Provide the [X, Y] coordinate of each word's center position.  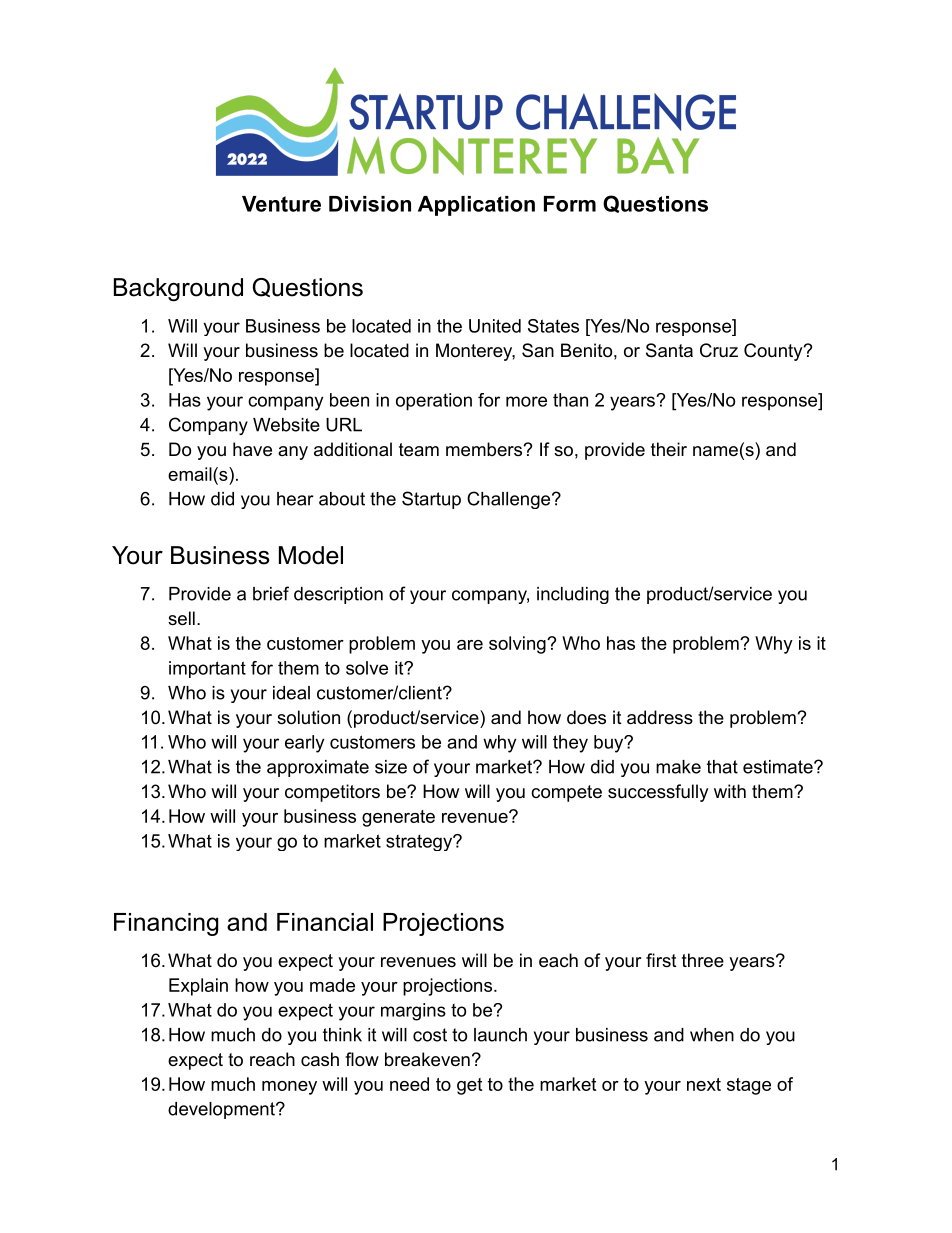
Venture [281, 204]
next [704, 1084]
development [222, 1110]
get [469, 1086]
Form [570, 204]
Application [476, 206]
